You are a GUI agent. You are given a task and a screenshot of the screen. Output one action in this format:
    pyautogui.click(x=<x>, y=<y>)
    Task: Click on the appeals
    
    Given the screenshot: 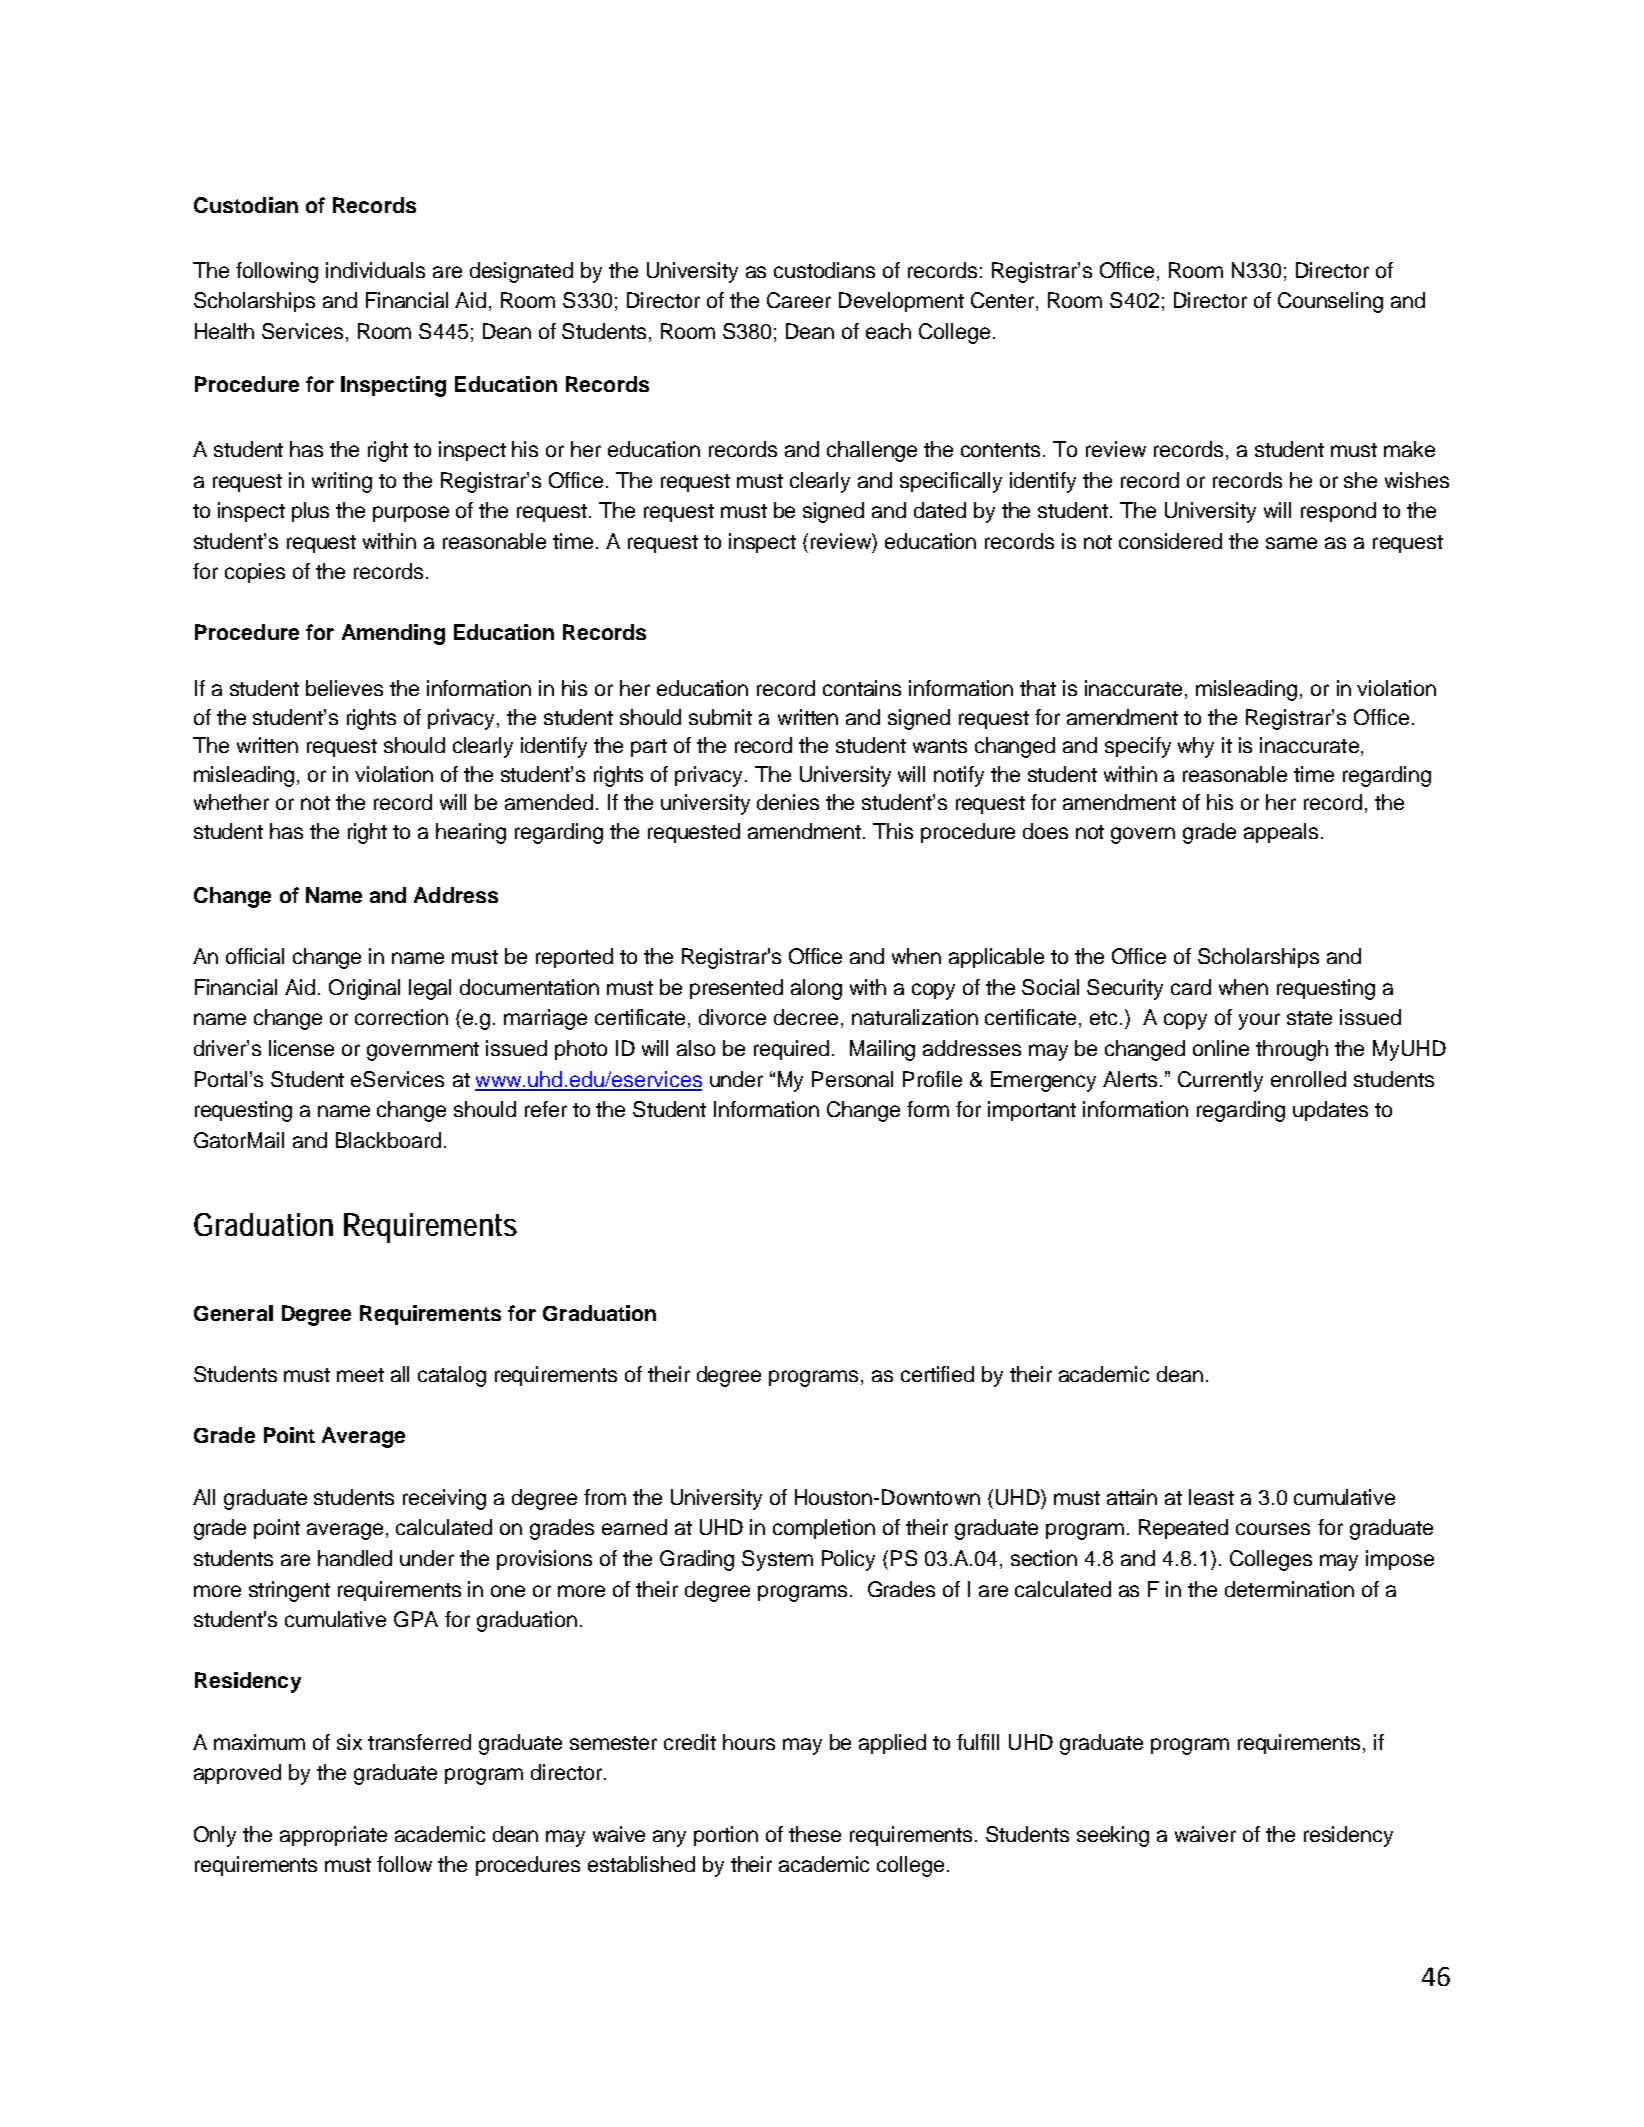 What is the action you would take?
    pyautogui.click(x=1281, y=833)
